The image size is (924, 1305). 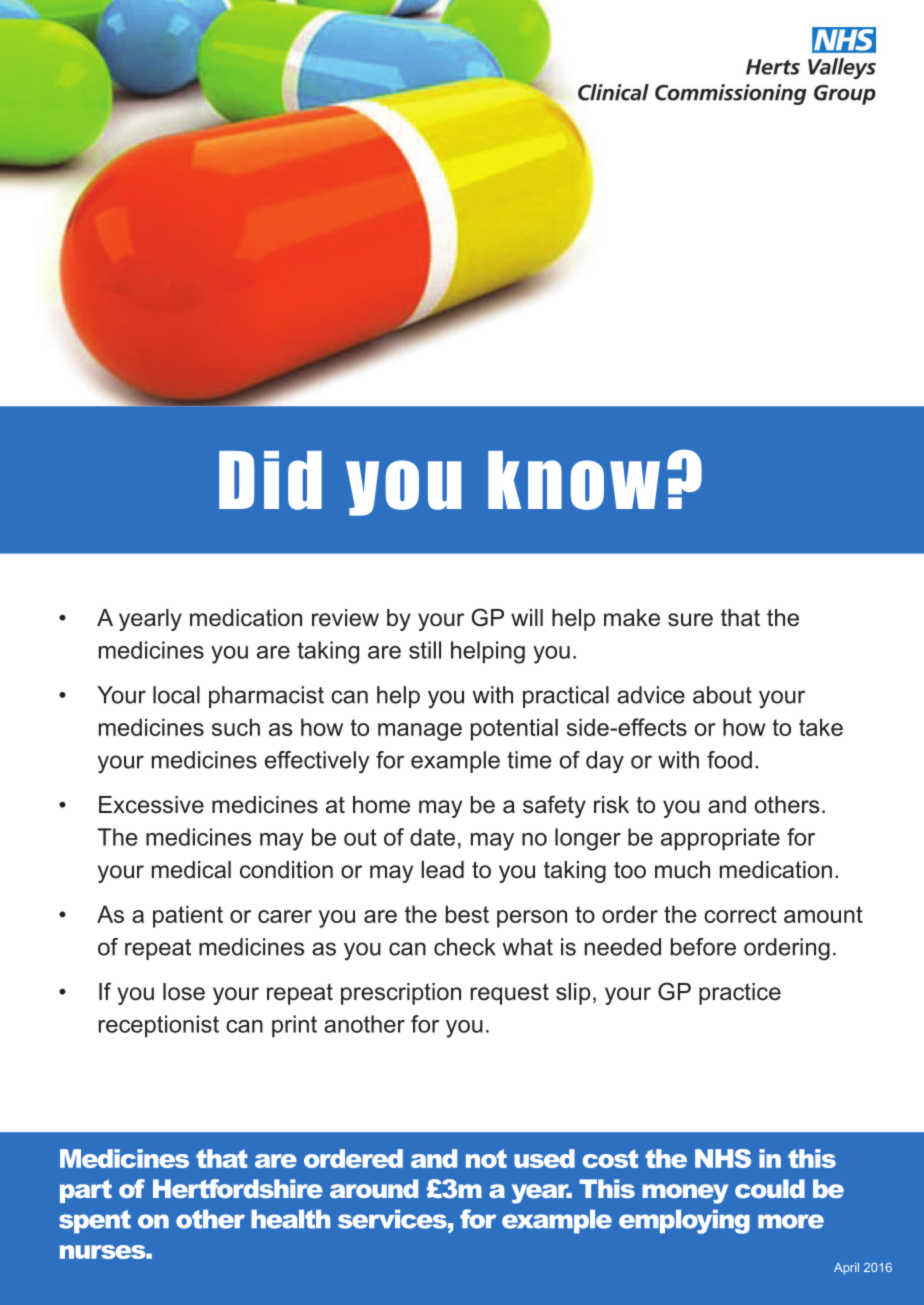 What do you see at coordinates (176, 695) in the page?
I see `local` at bounding box center [176, 695].
